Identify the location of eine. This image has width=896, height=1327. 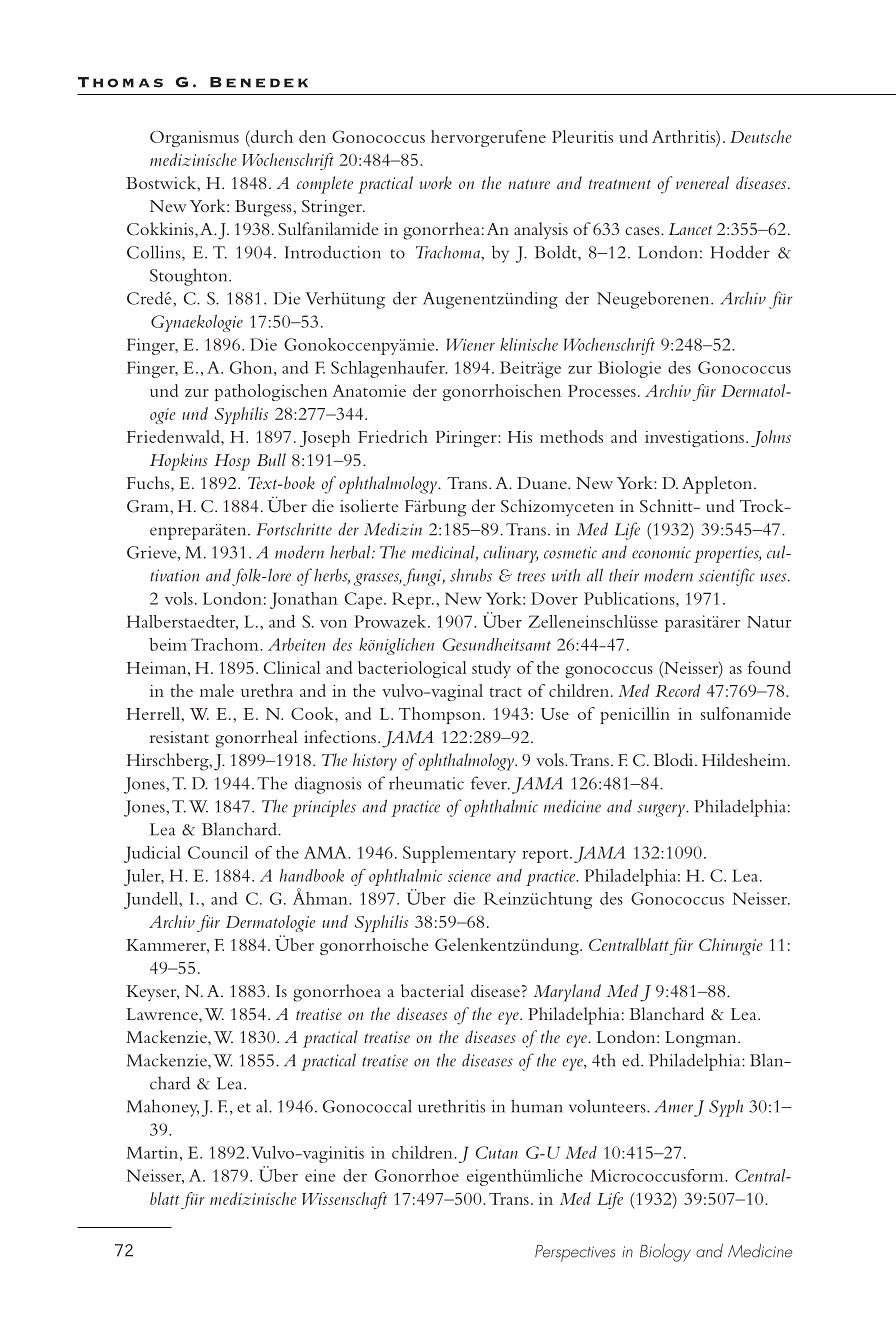
(320, 1175).
